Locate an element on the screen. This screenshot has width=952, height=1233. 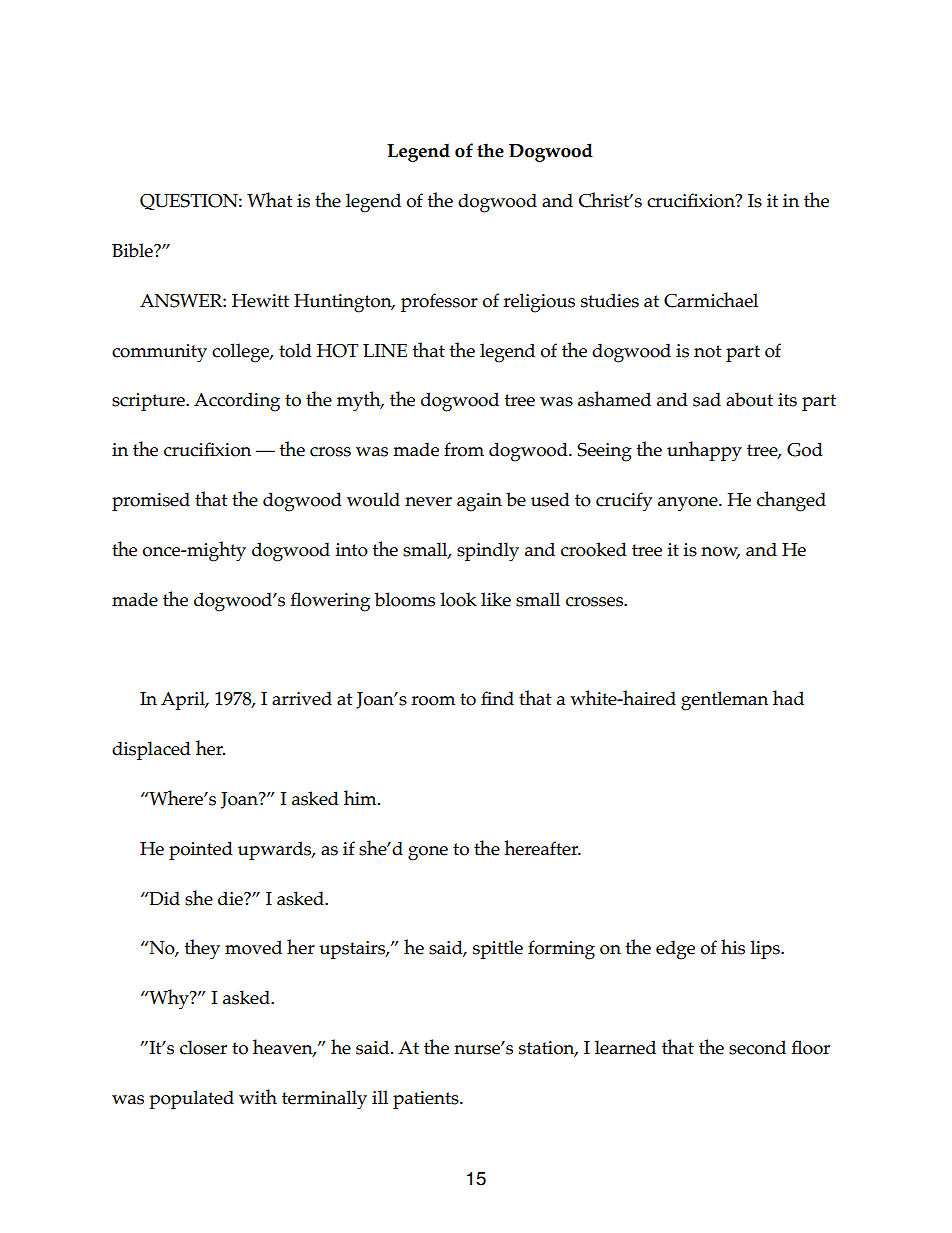
spittle is located at coordinates (498, 949).
